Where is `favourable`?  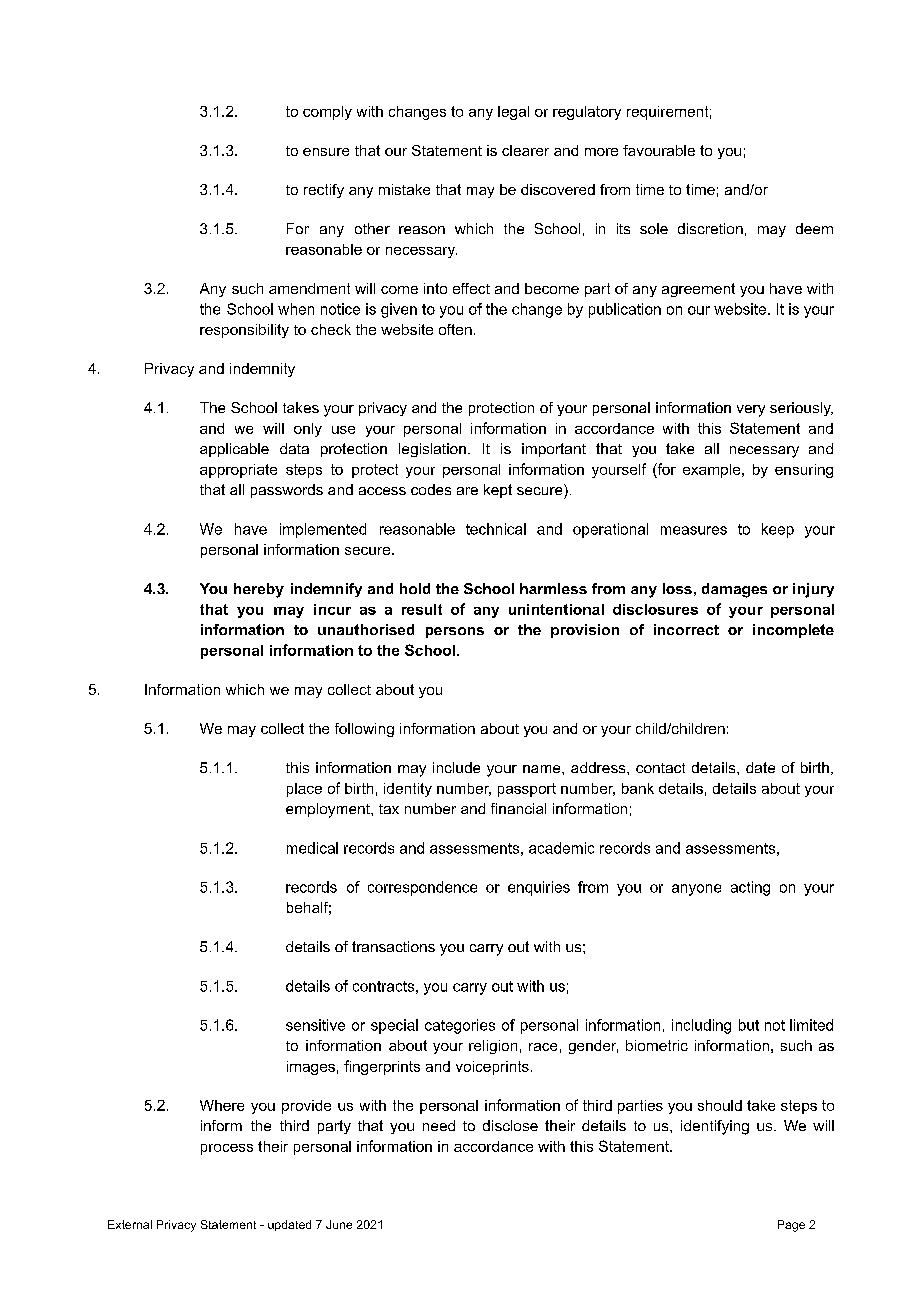 favourable is located at coordinates (659, 150).
